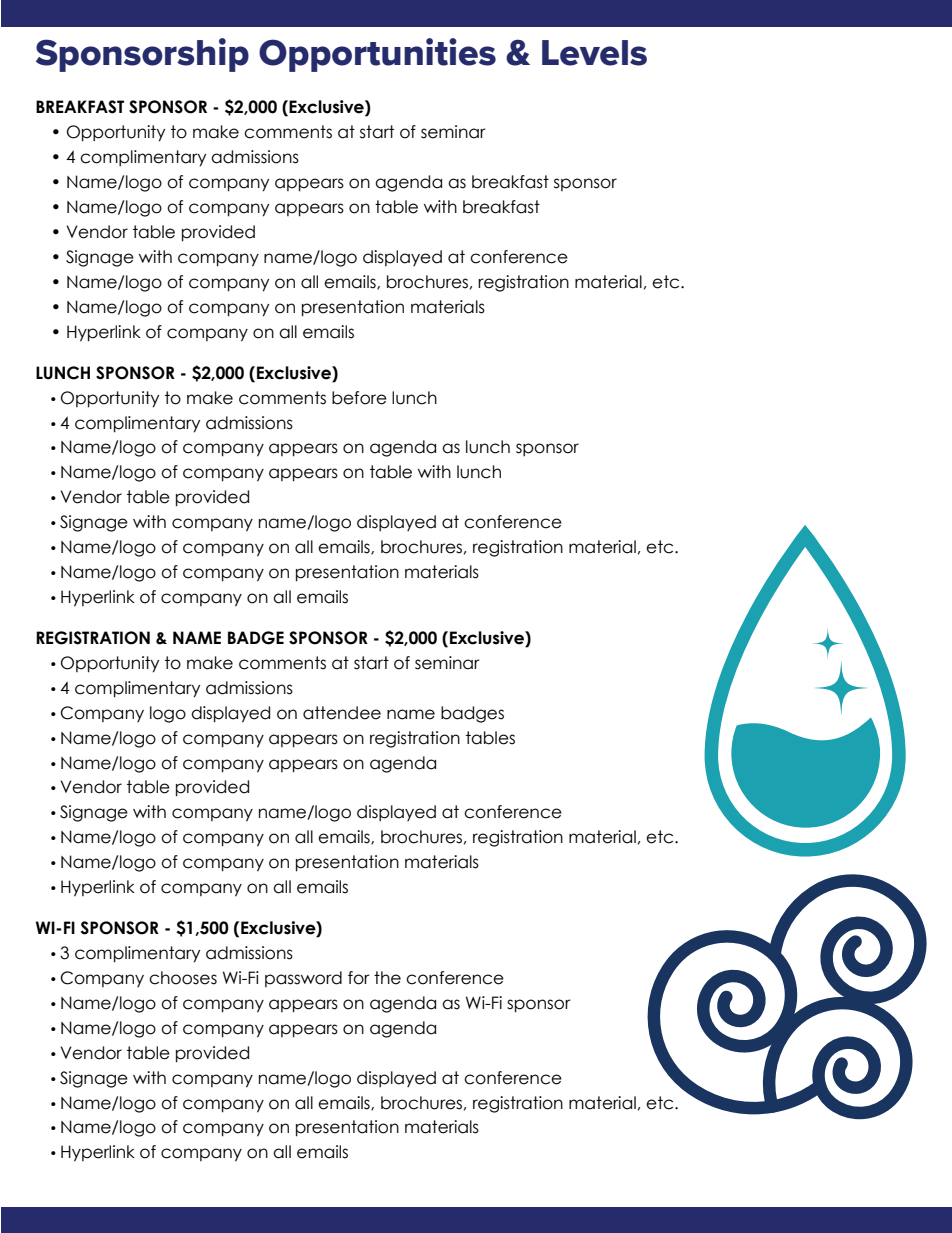 This image has height=1233, width=952. I want to click on Opportunities, so click(377, 55).
